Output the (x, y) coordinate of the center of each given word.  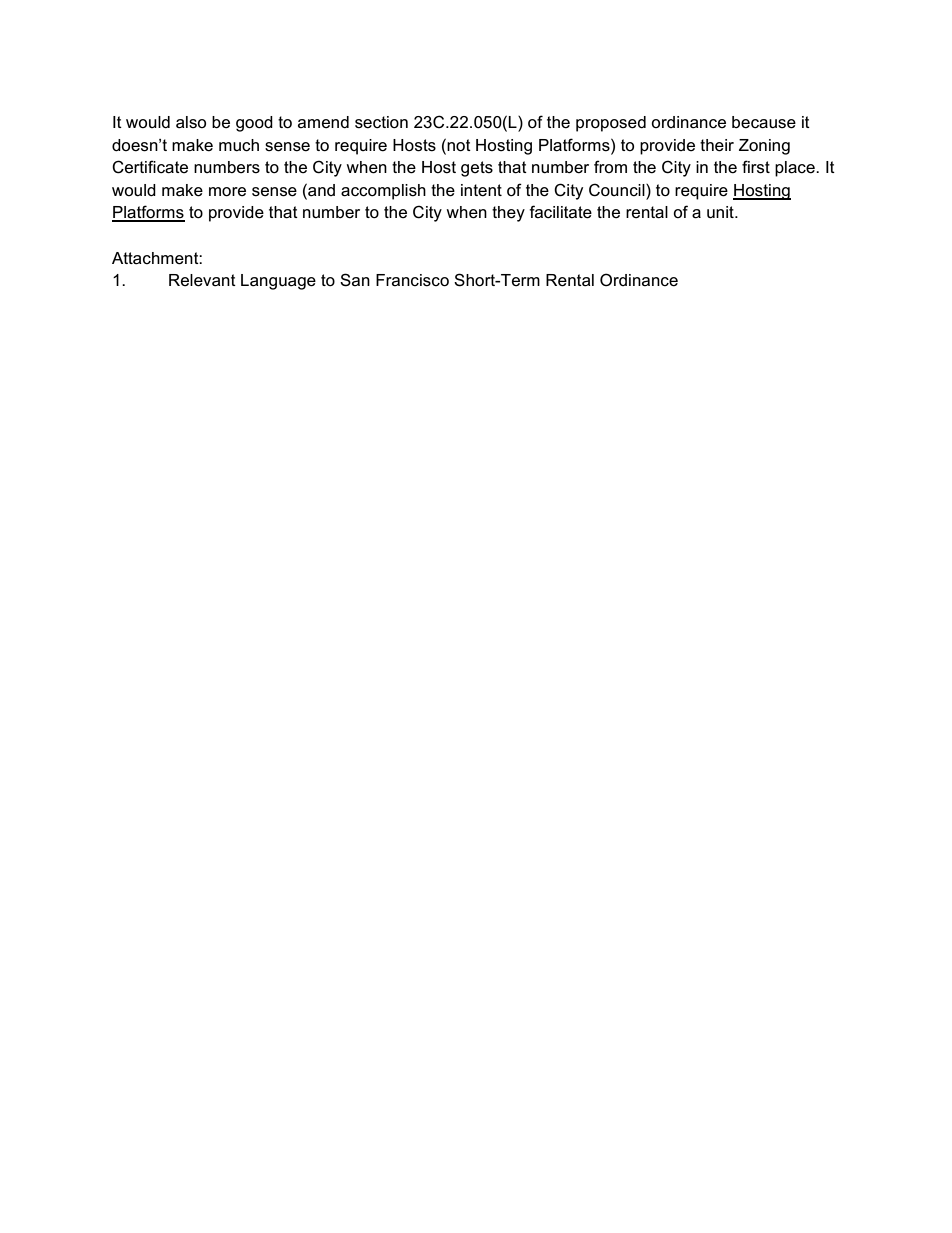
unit (721, 212)
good (254, 124)
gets (477, 169)
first (756, 167)
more (227, 192)
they (508, 214)
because (764, 122)
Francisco (412, 280)
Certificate (150, 167)
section (381, 122)
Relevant (202, 280)
